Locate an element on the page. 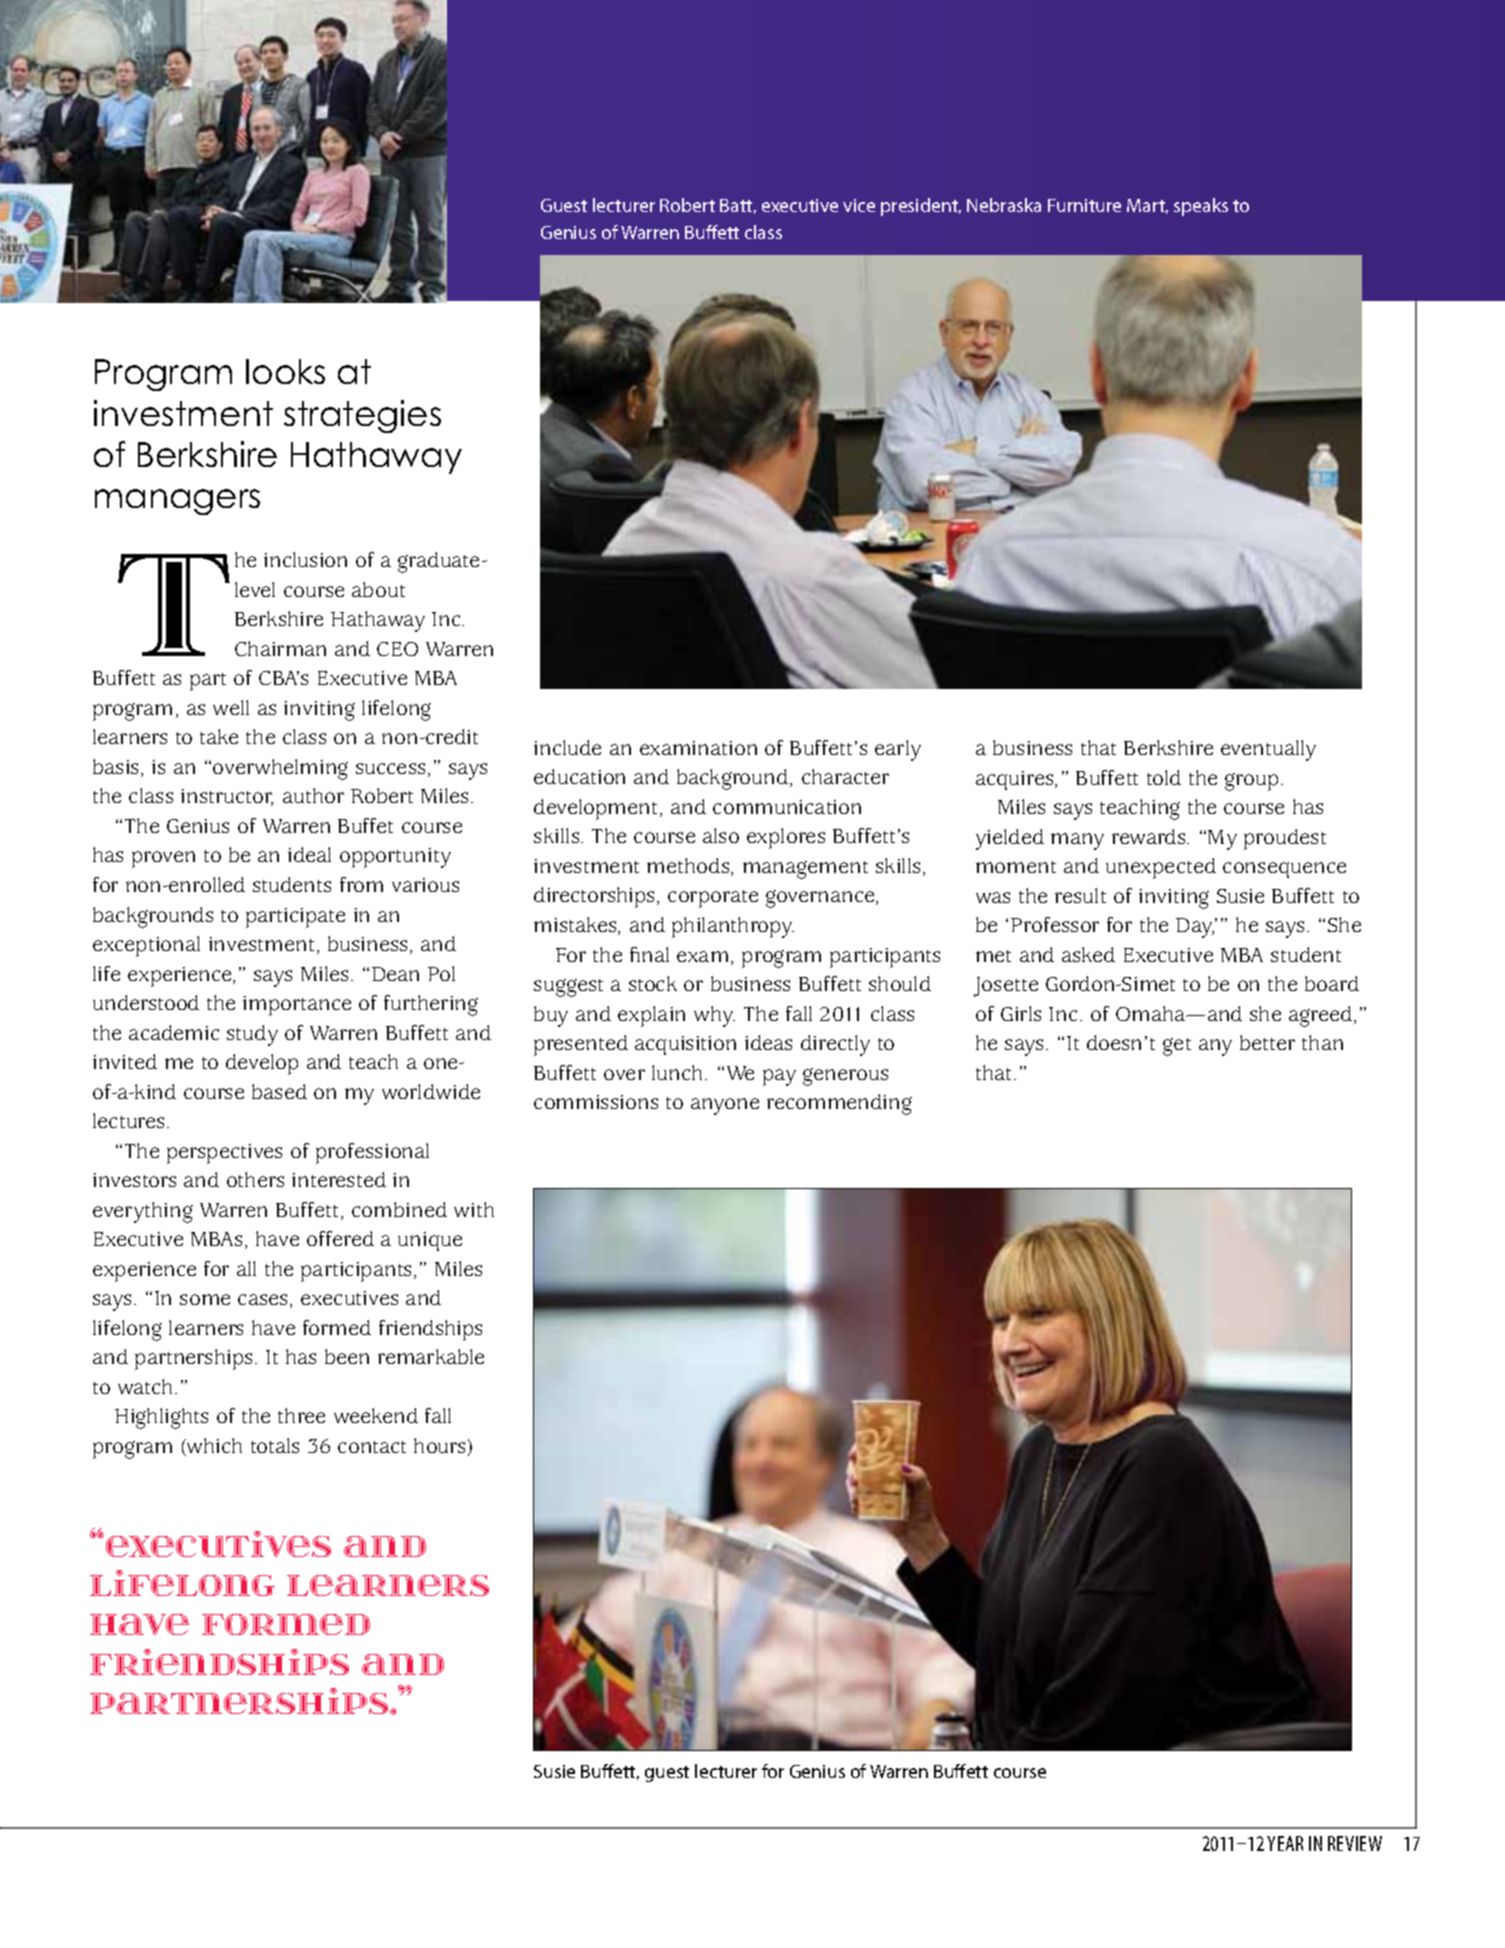 The width and height of the page is (1505, 1948). REVIEW is located at coordinates (1355, 1843).
